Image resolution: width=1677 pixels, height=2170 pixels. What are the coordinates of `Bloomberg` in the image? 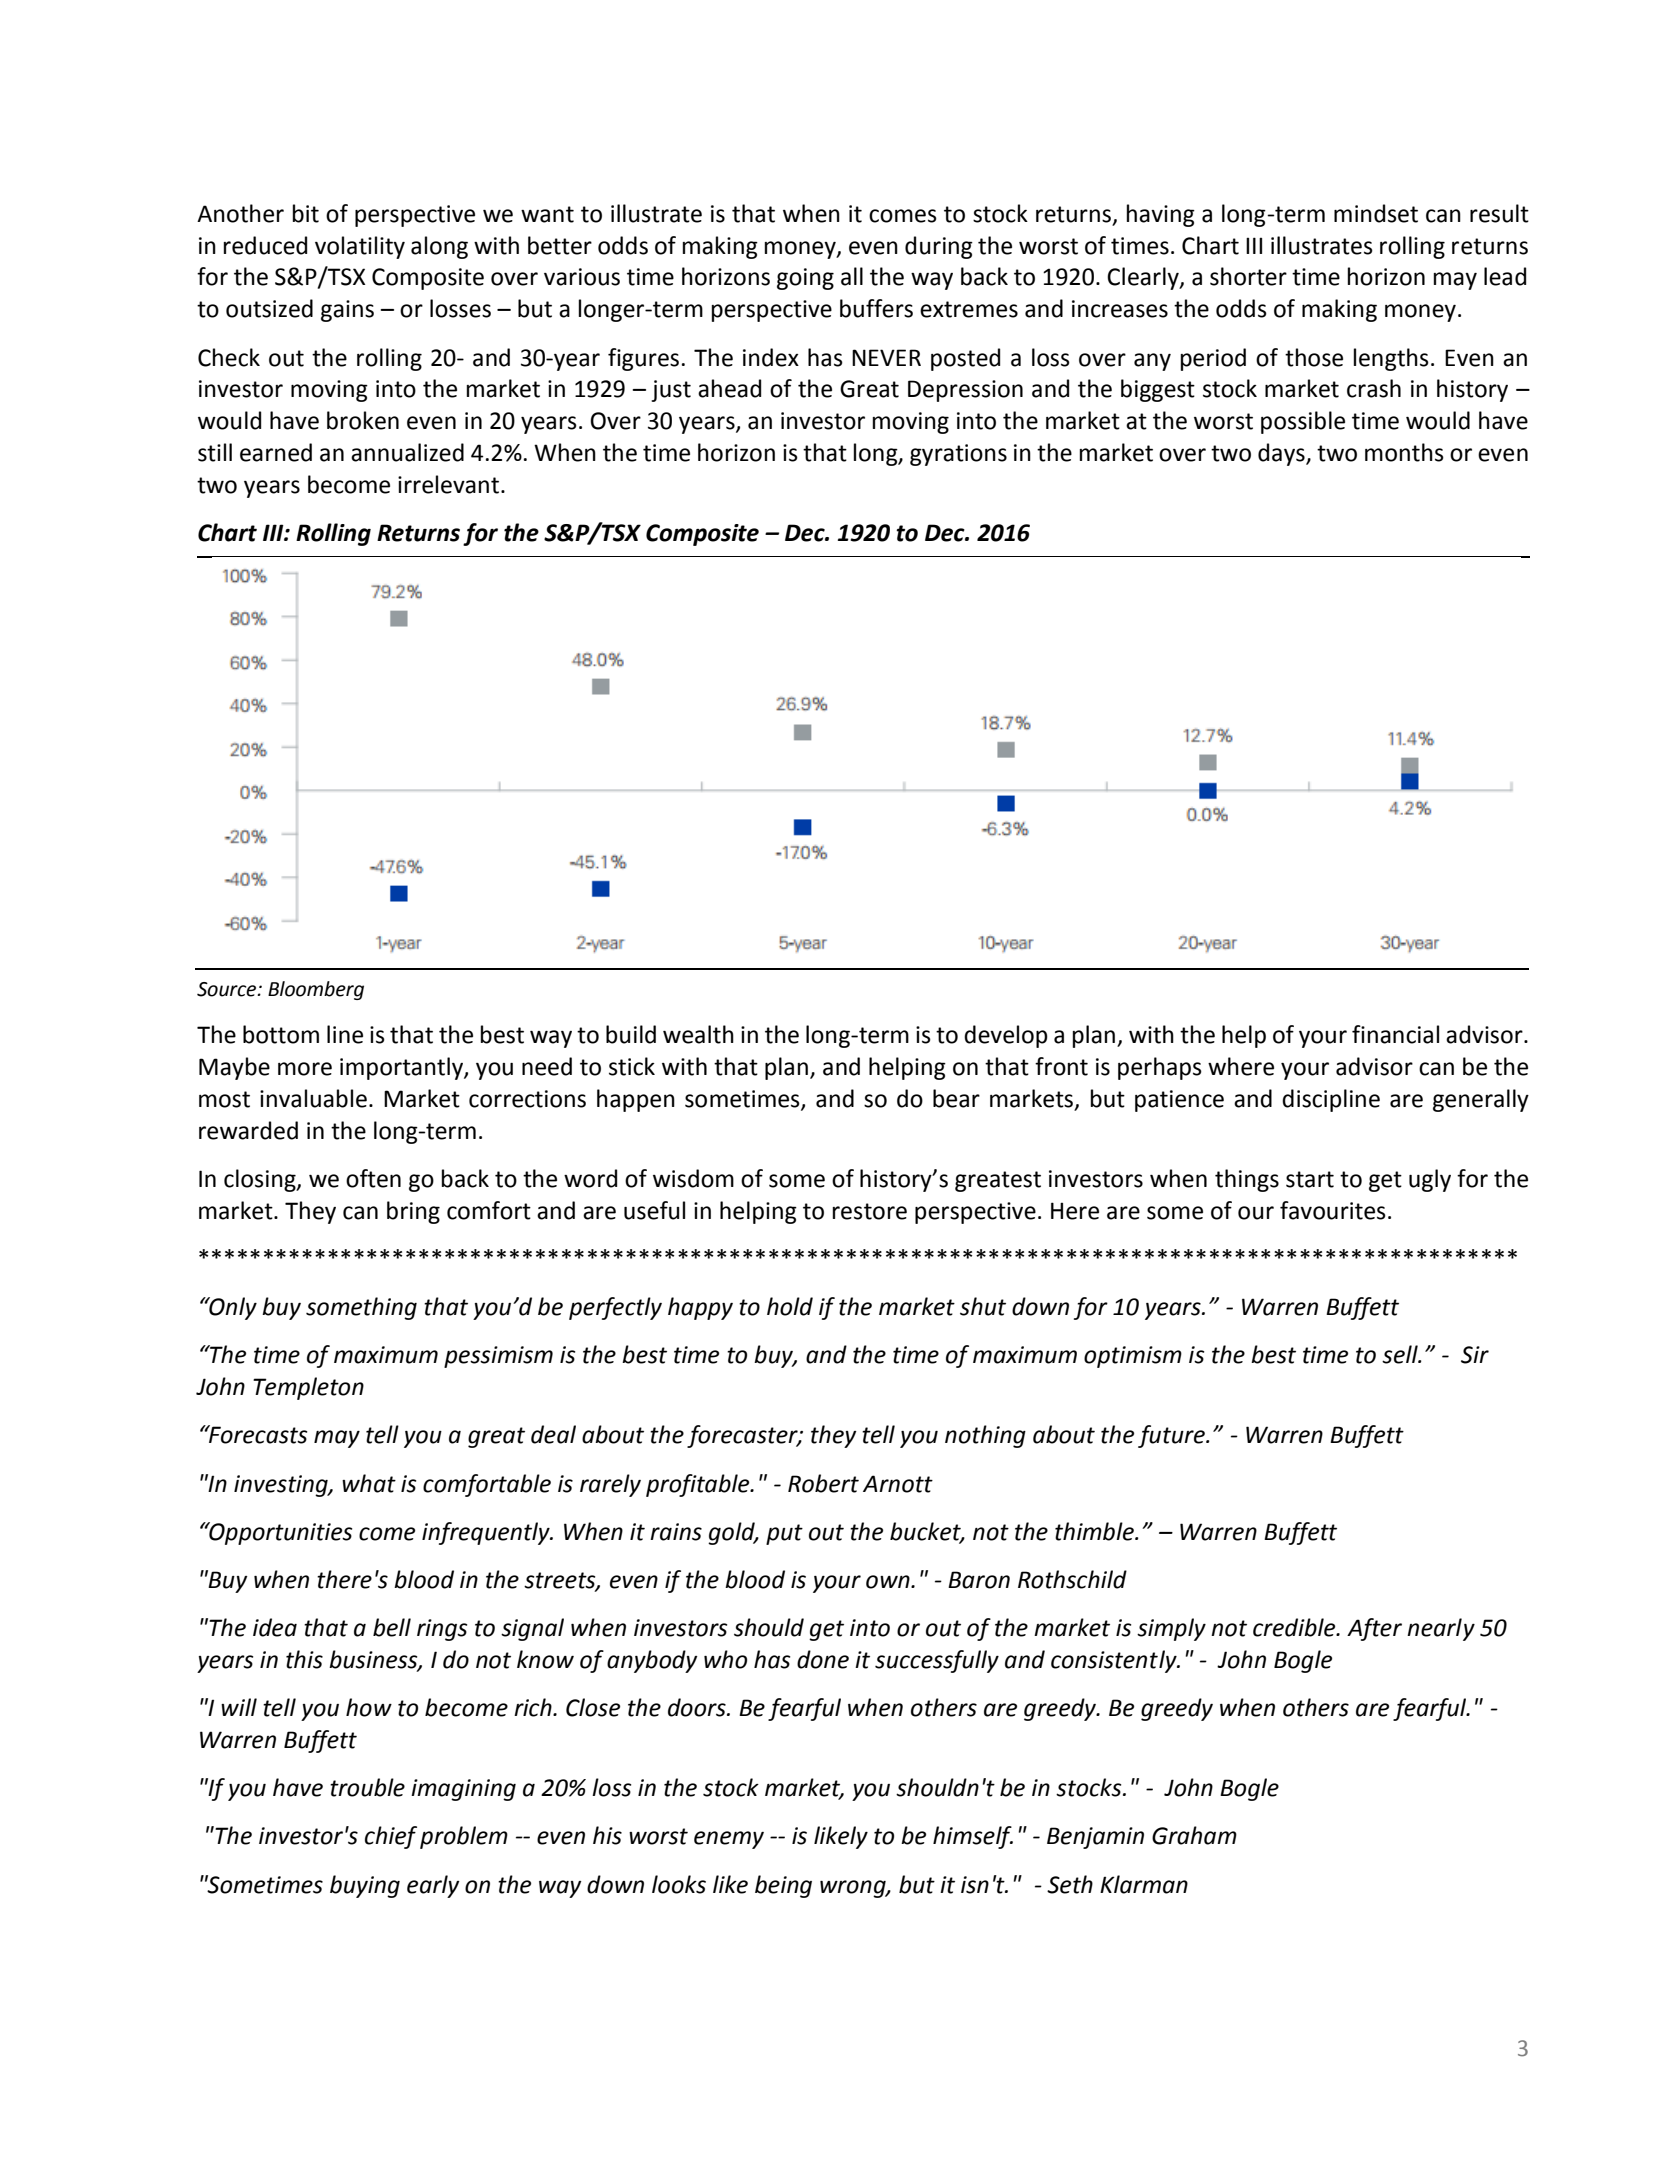 It's located at (316, 990).
